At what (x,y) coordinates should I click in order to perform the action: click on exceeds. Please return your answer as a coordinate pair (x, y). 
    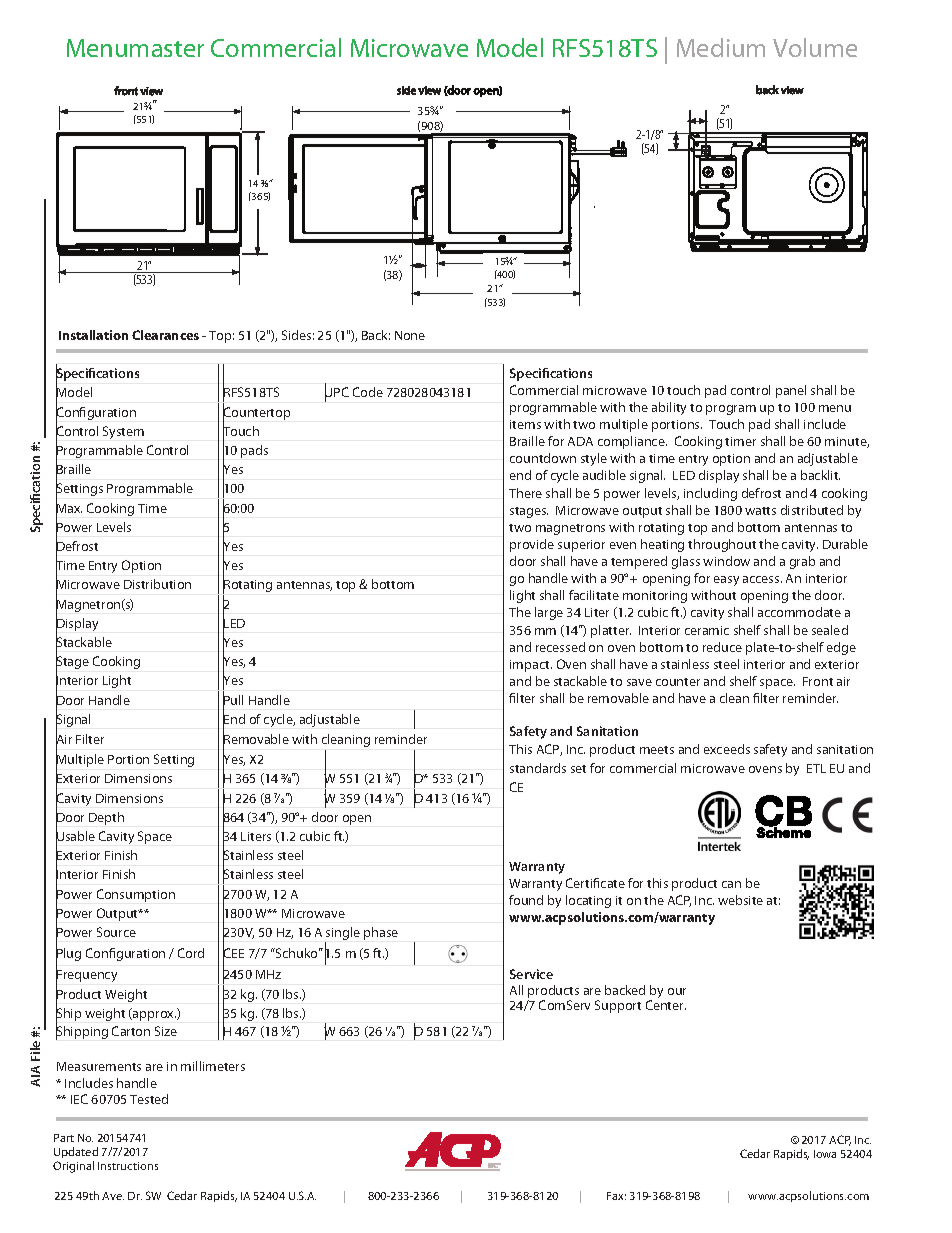
    Looking at the image, I should click on (727, 749).
